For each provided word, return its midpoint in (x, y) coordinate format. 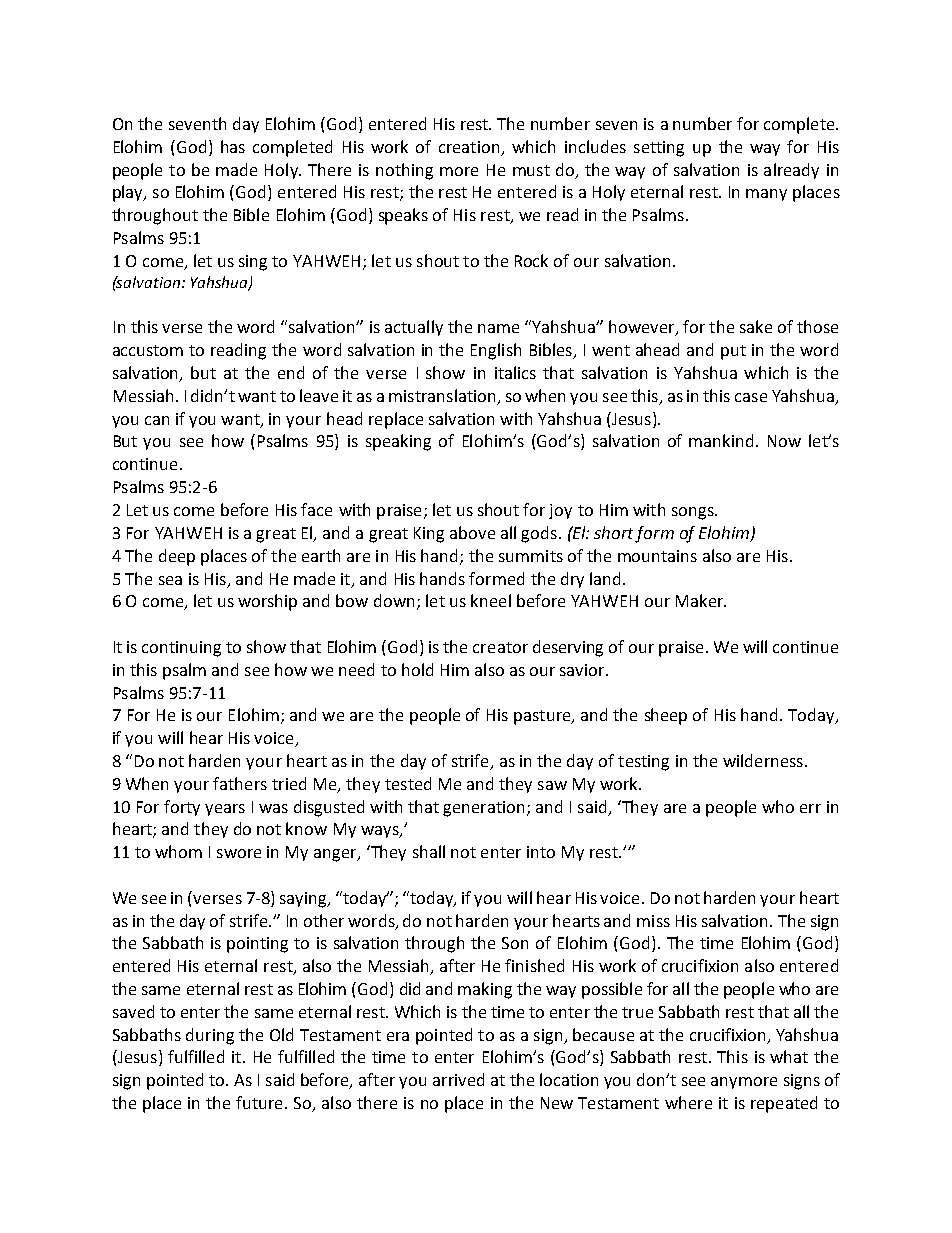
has (233, 146)
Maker (701, 600)
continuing (181, 649)
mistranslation (444, 396)
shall (429, 851)
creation (469, 147)
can (157, 420)
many (766, 195)
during (210, 1036)
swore (239, 853)
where (688, 1102)
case (751, 397)
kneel (491, 600)
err (810, 808)
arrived (458, 1079)
